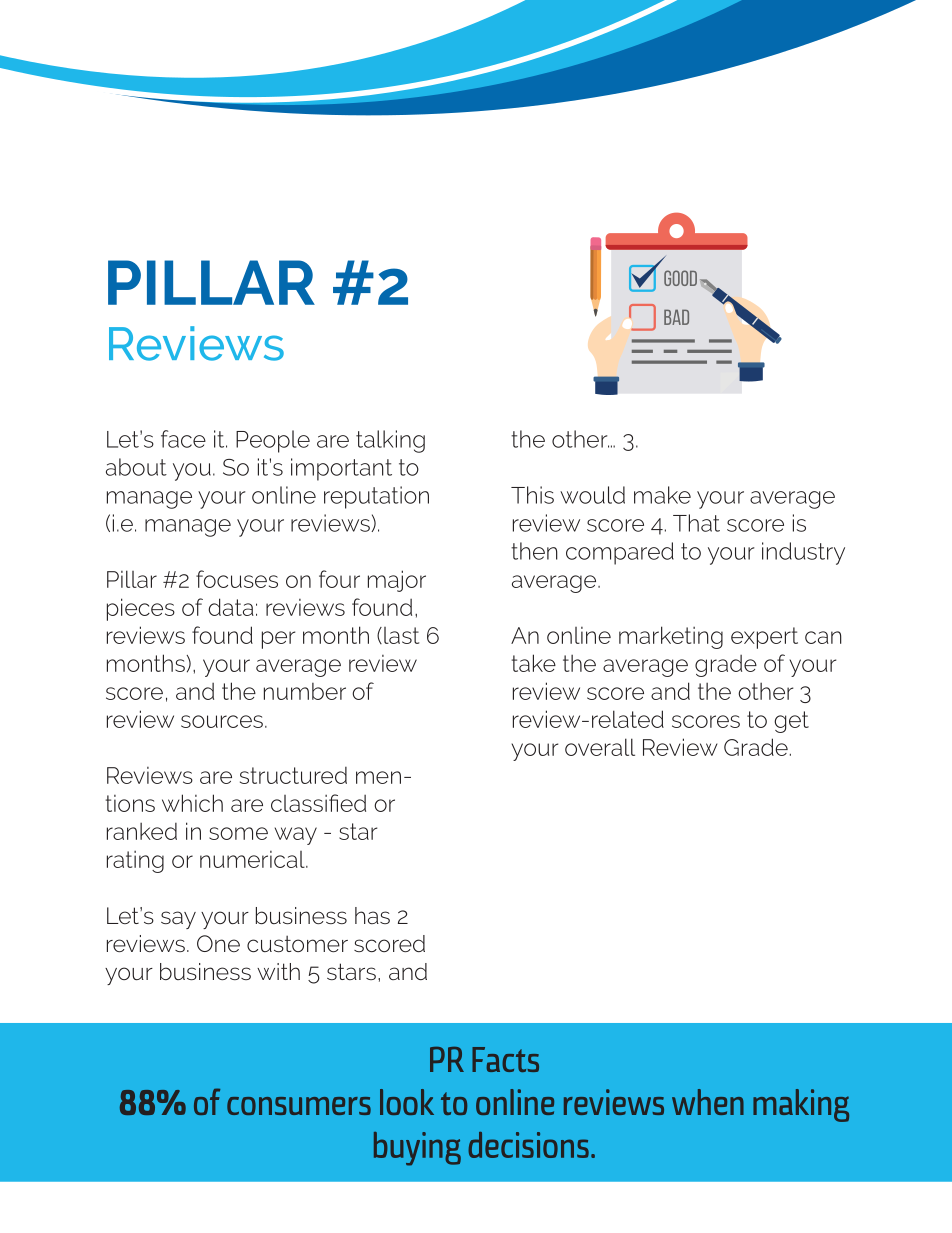 This screenshot has height=1233, width=952. I want to click on has, so click(372, 915).
